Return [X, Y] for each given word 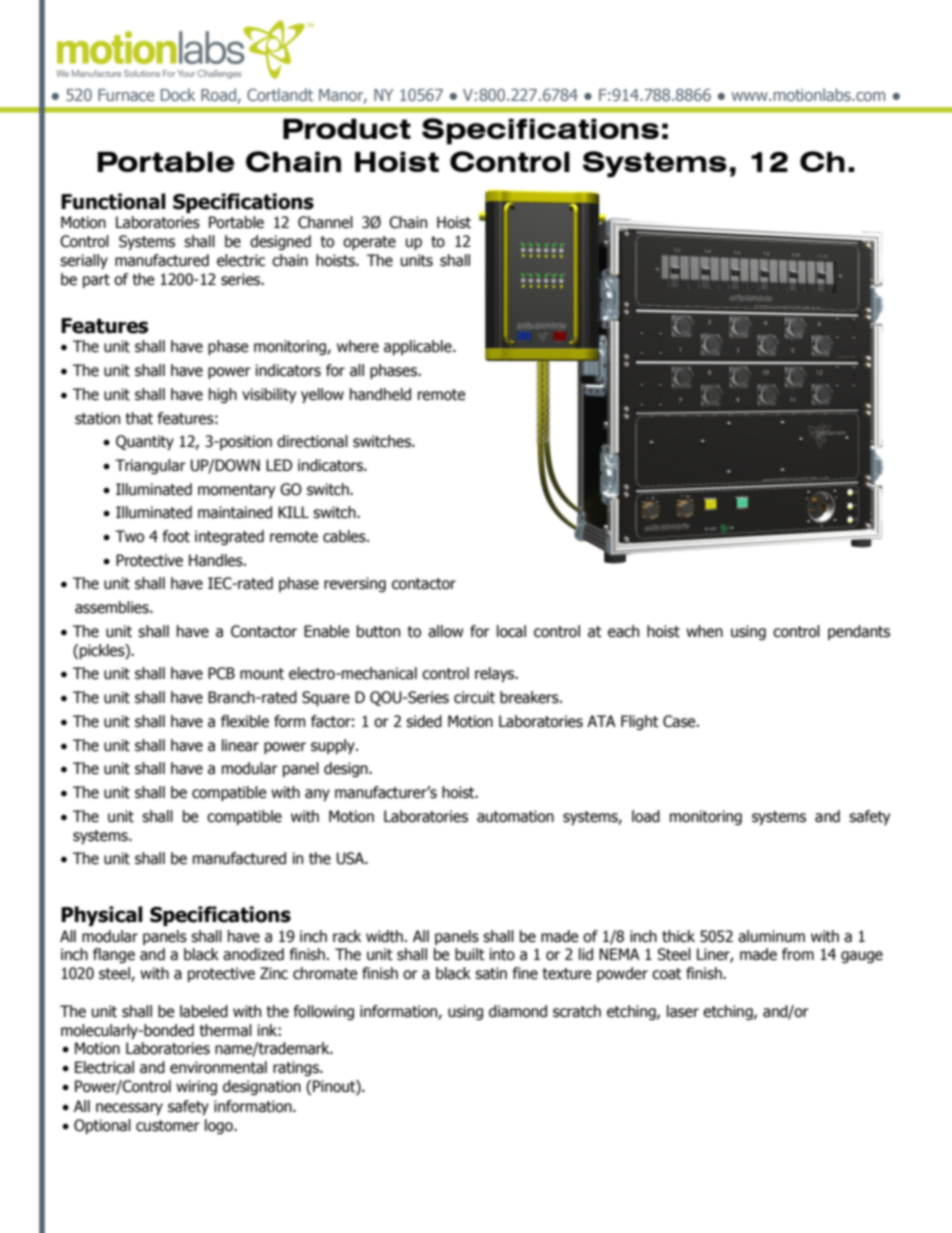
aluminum [771, 936]
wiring [196, 1087]
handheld [380, 394]
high [223, 395]
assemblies [113, 607]
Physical [102, 916]
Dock [178, 94]
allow [445, 631]
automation [515, 816]
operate [369, 243]
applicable [419, 347]
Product [347, 129]
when [704, 631]
